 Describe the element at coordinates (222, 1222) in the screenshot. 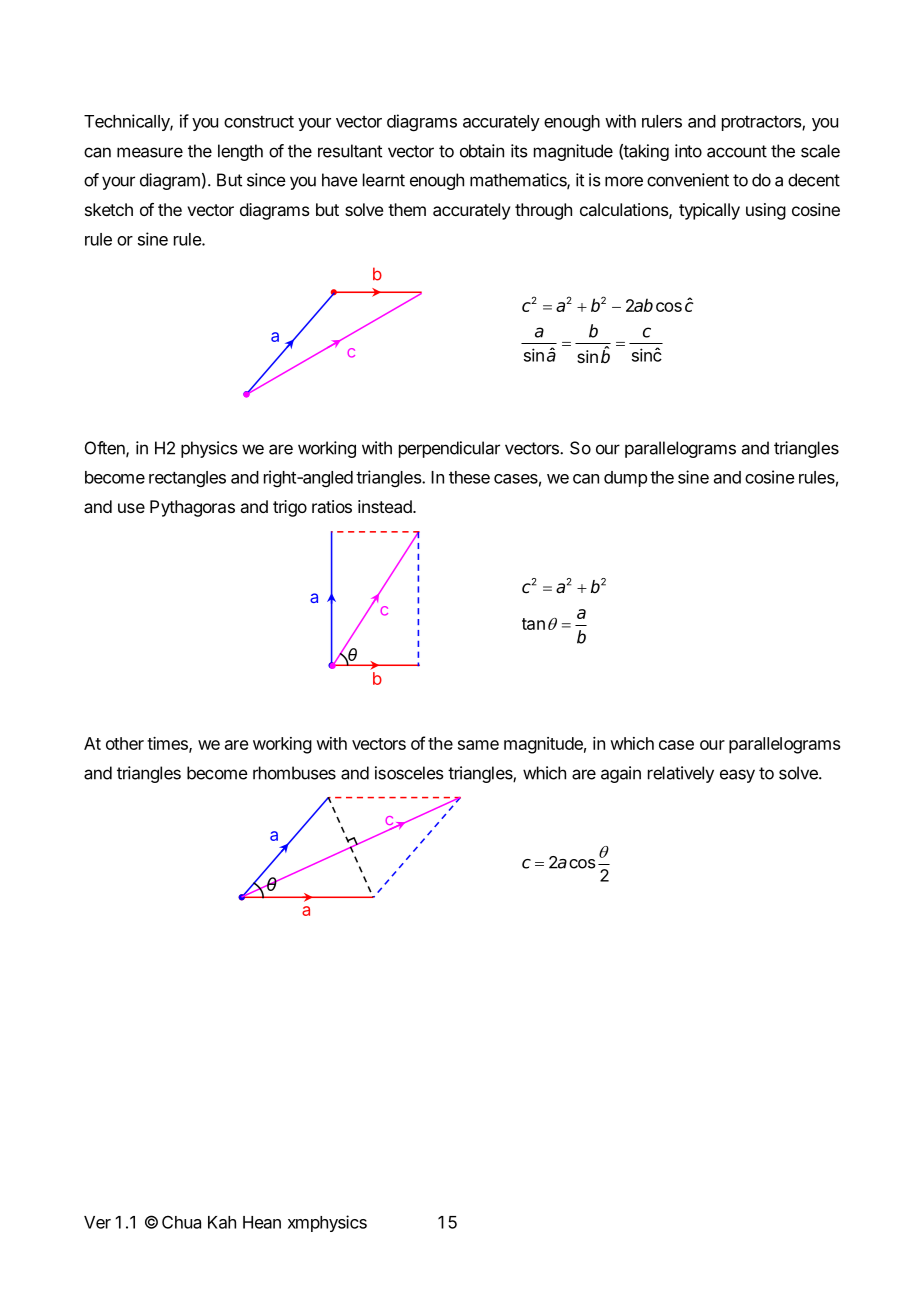

I see `Kah` at that location.
